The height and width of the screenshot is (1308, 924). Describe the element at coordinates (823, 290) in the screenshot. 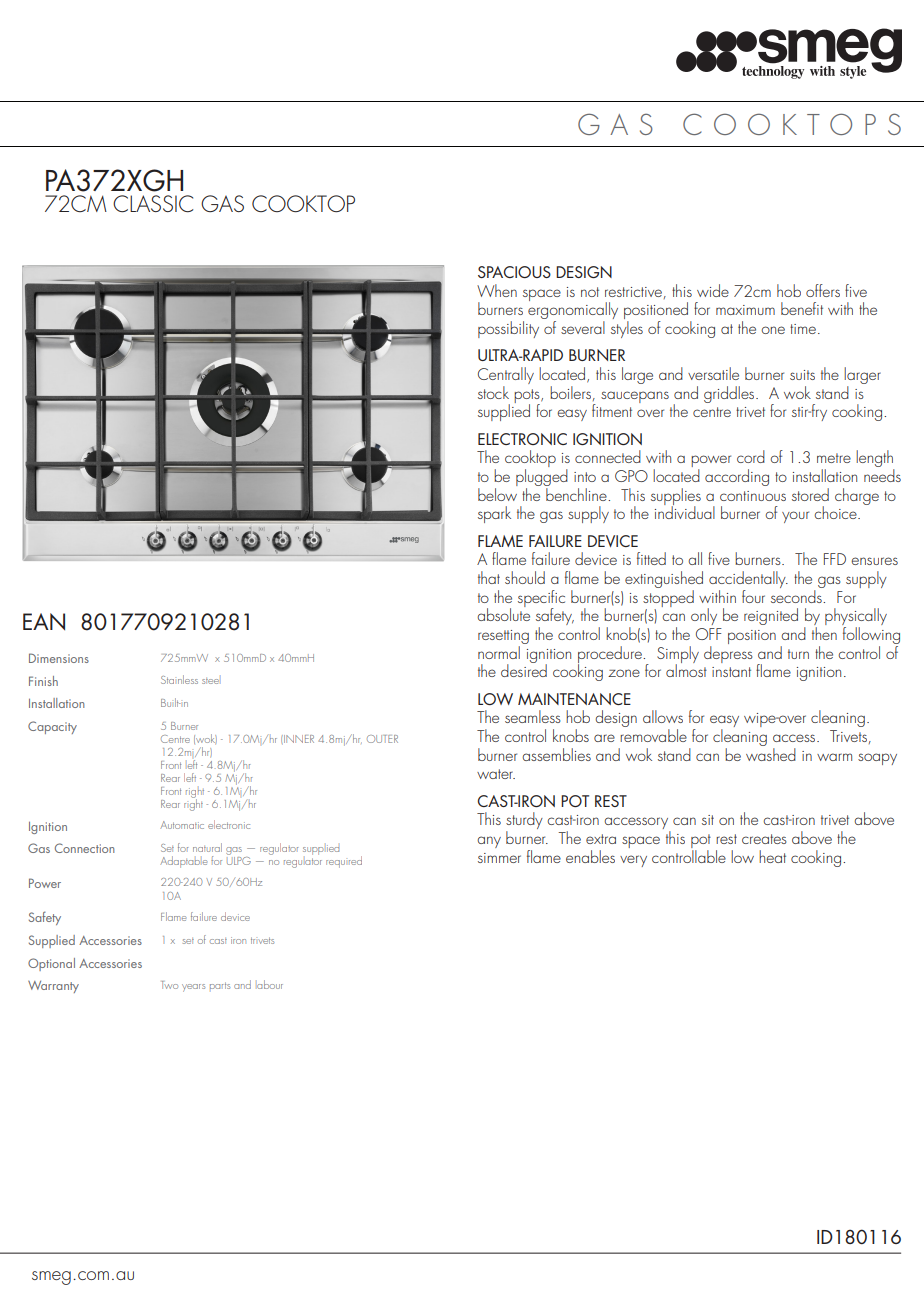

I see `offers` at that location.
